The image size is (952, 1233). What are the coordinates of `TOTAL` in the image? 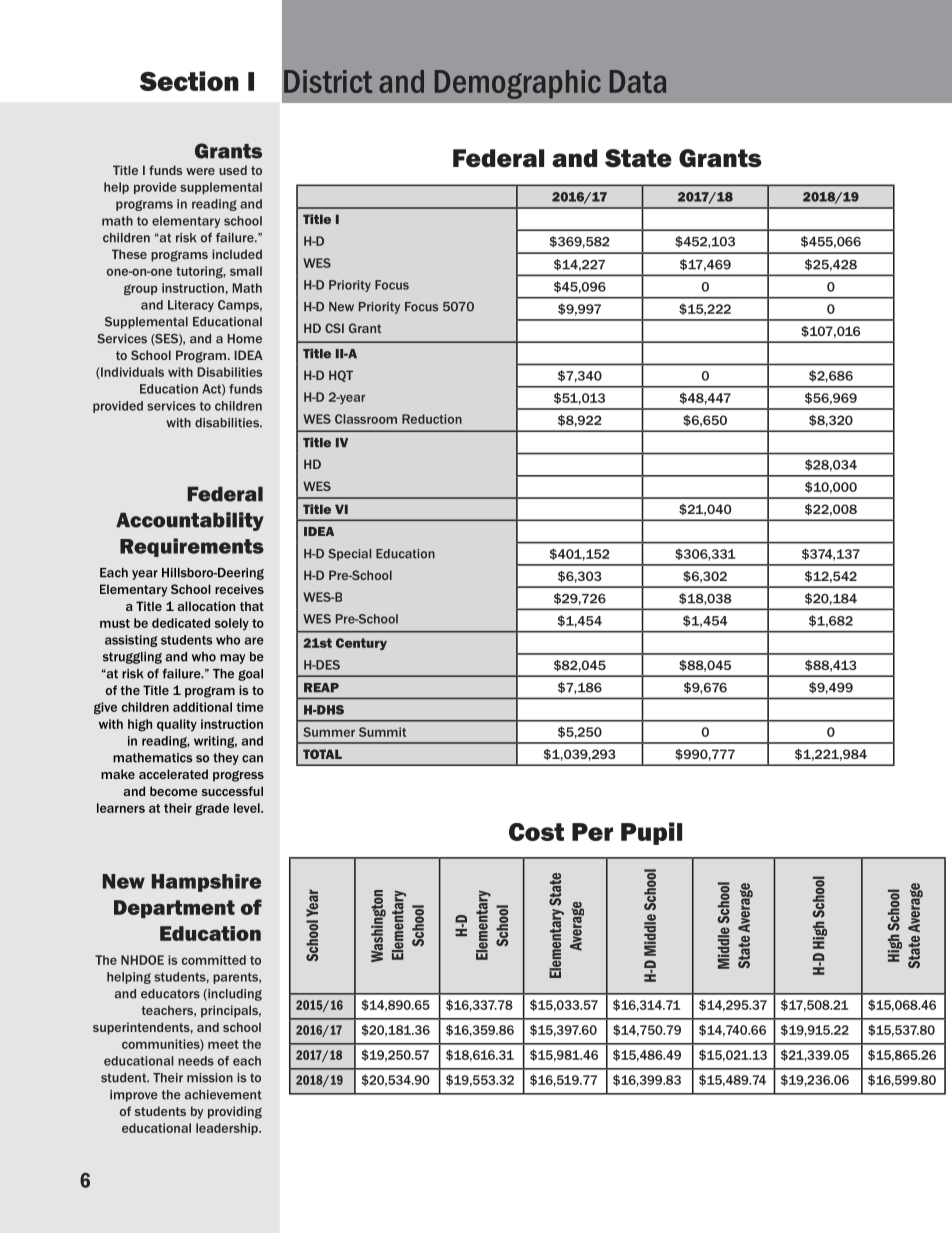 It's located at (322, 754).
